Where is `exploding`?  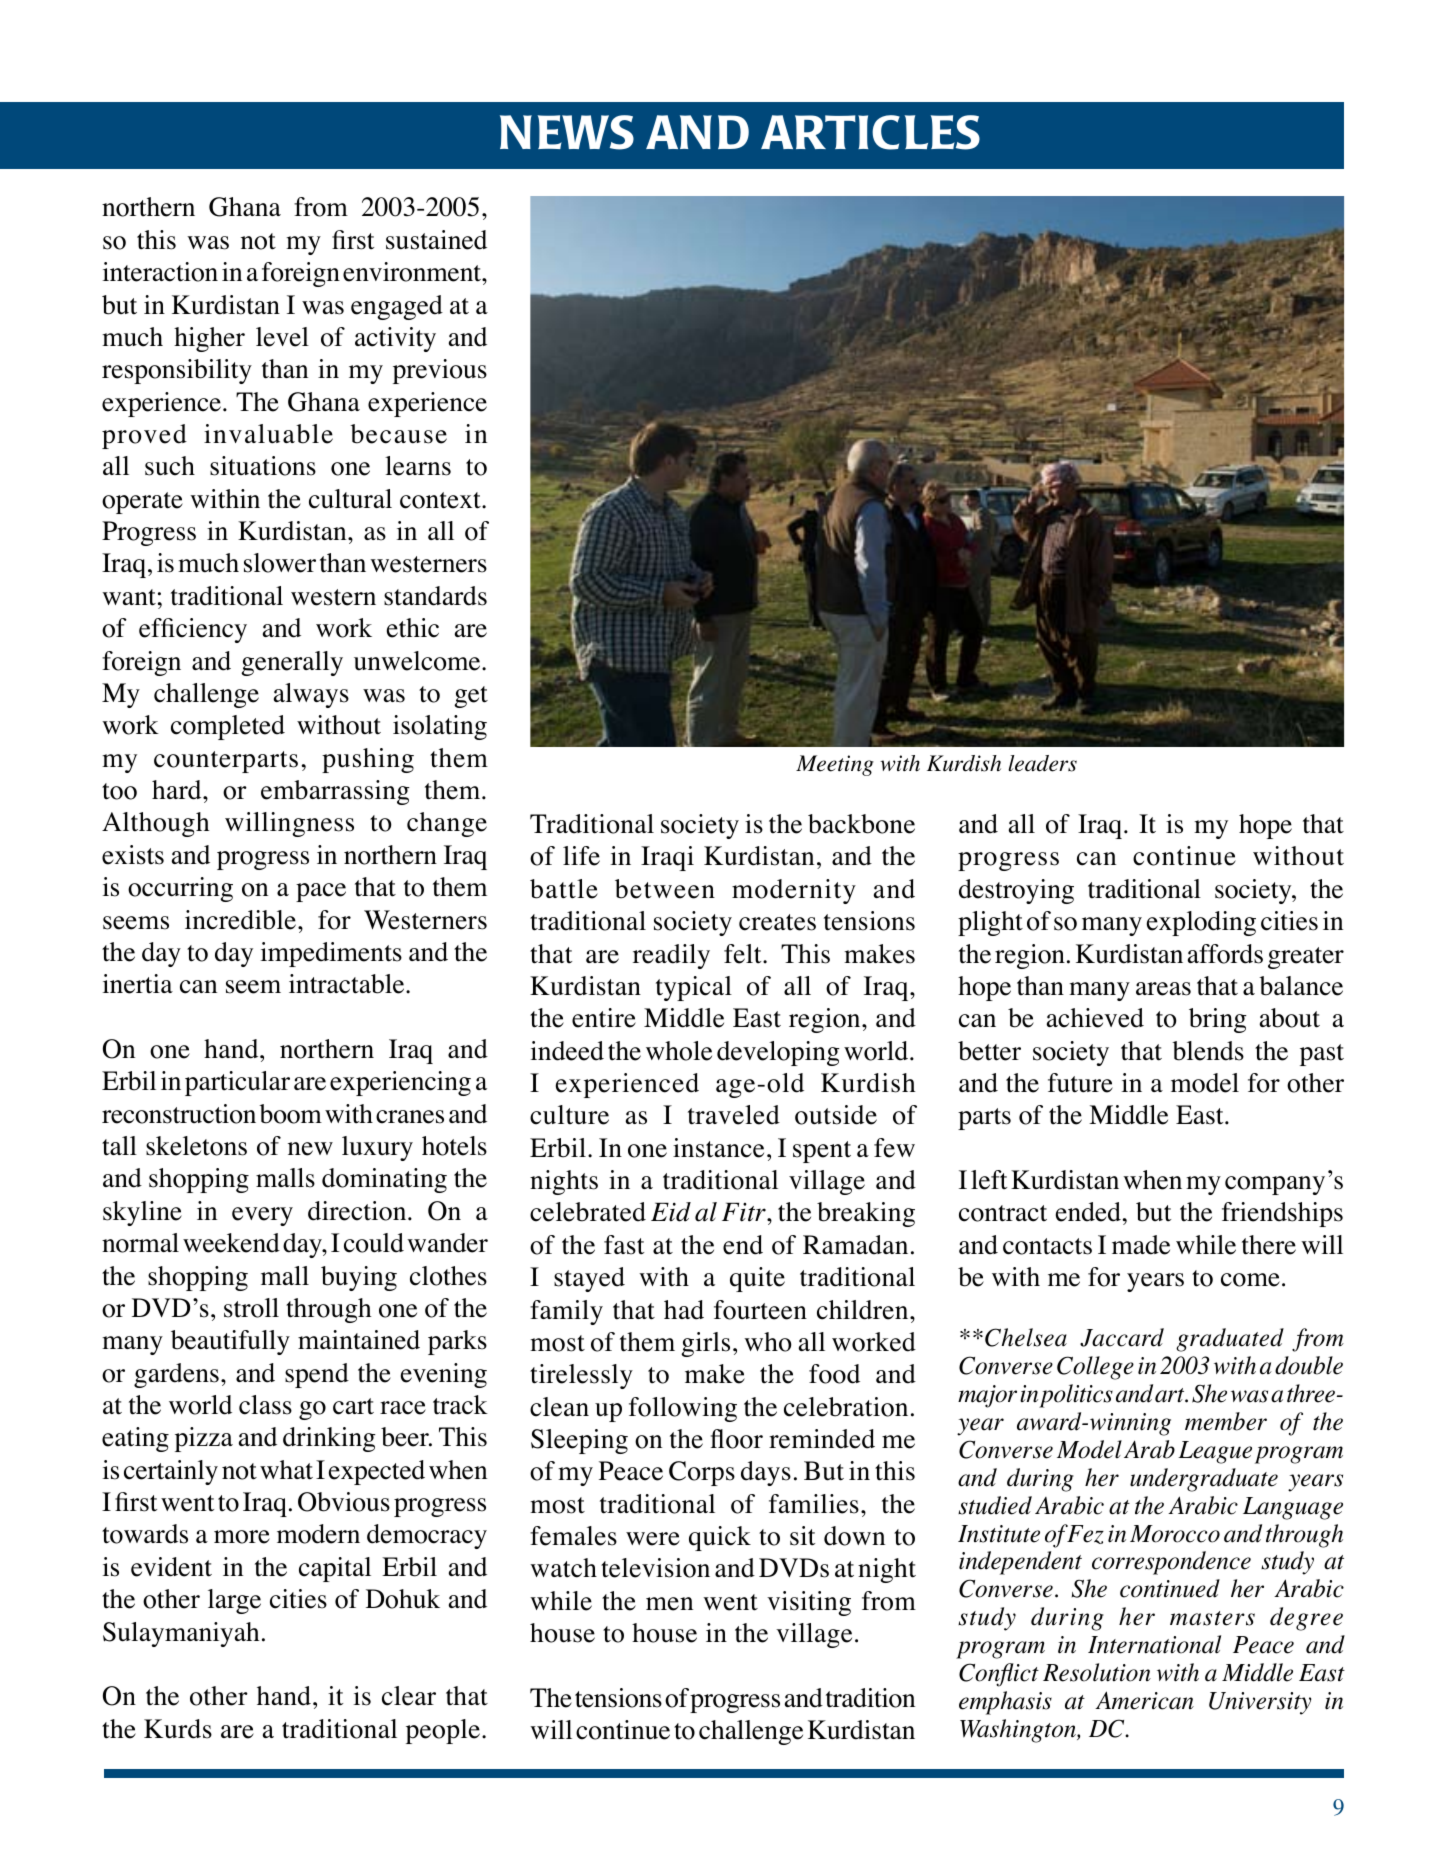 exploding is located at coordinates (1201, 923).
